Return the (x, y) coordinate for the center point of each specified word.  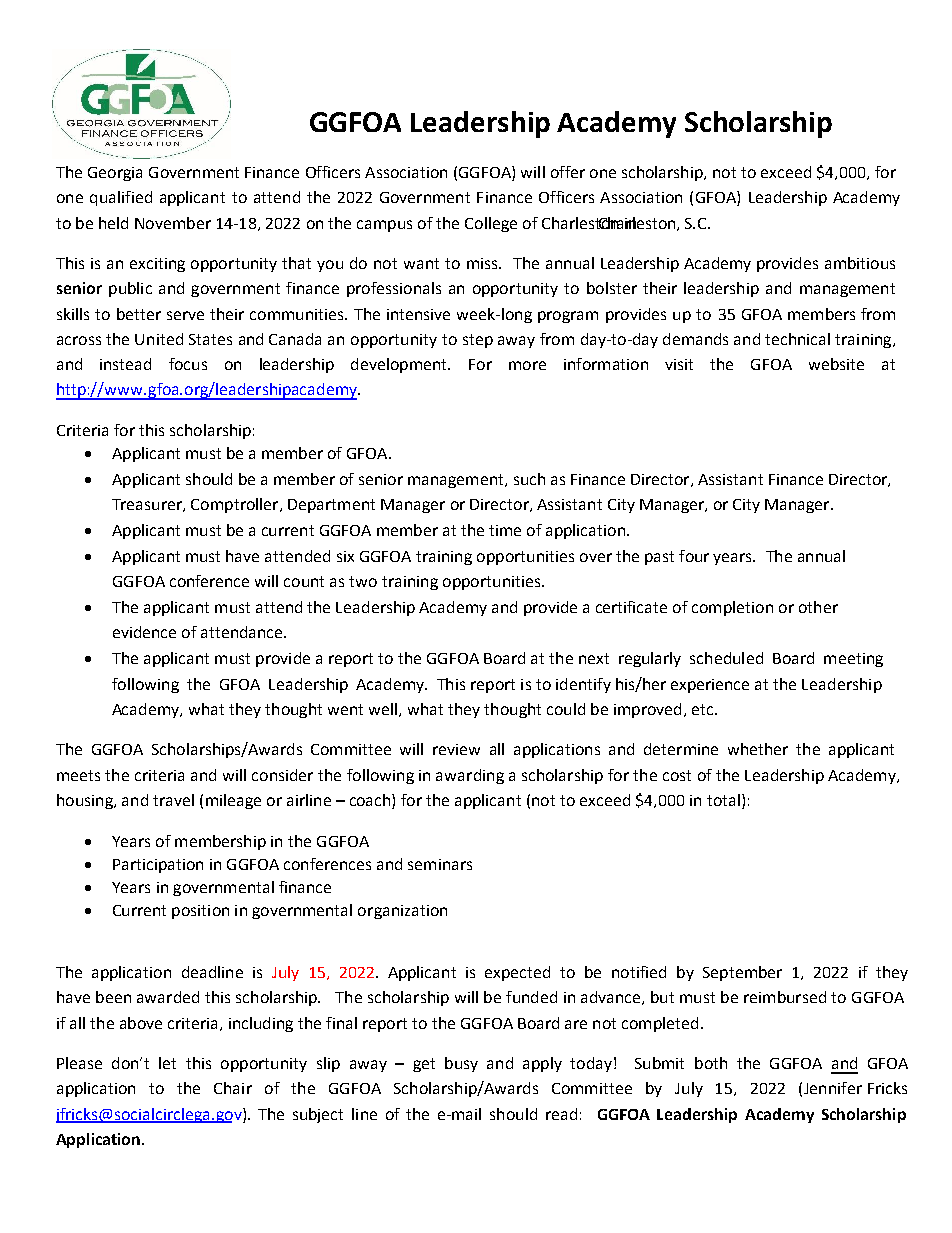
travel (173, 800)
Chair (233, 1088)
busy (461, 1064)
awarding (470, 776)
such (529, 479)
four (694, 556)
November (173, 223)
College (491, 224)
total (723, 800)
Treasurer (148, 505)
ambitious (860, 263)
